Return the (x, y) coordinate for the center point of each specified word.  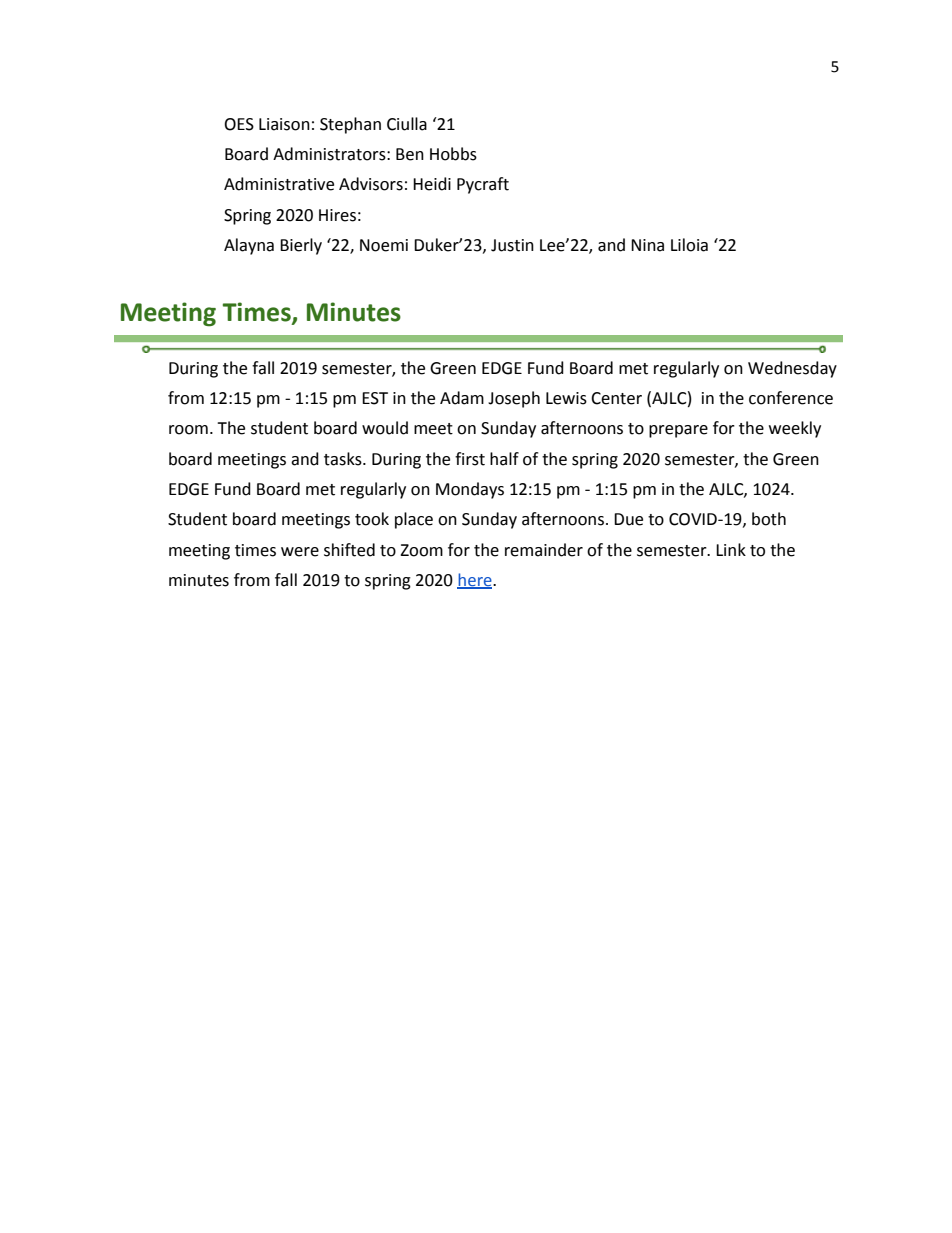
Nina (647, 245)
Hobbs (453, 154)
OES (239, 124)
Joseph (514, 399)
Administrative (279, 184)
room (188, 430)
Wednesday (792, 369)
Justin (512, 245)
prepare (678, 431)
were (300, 552)
